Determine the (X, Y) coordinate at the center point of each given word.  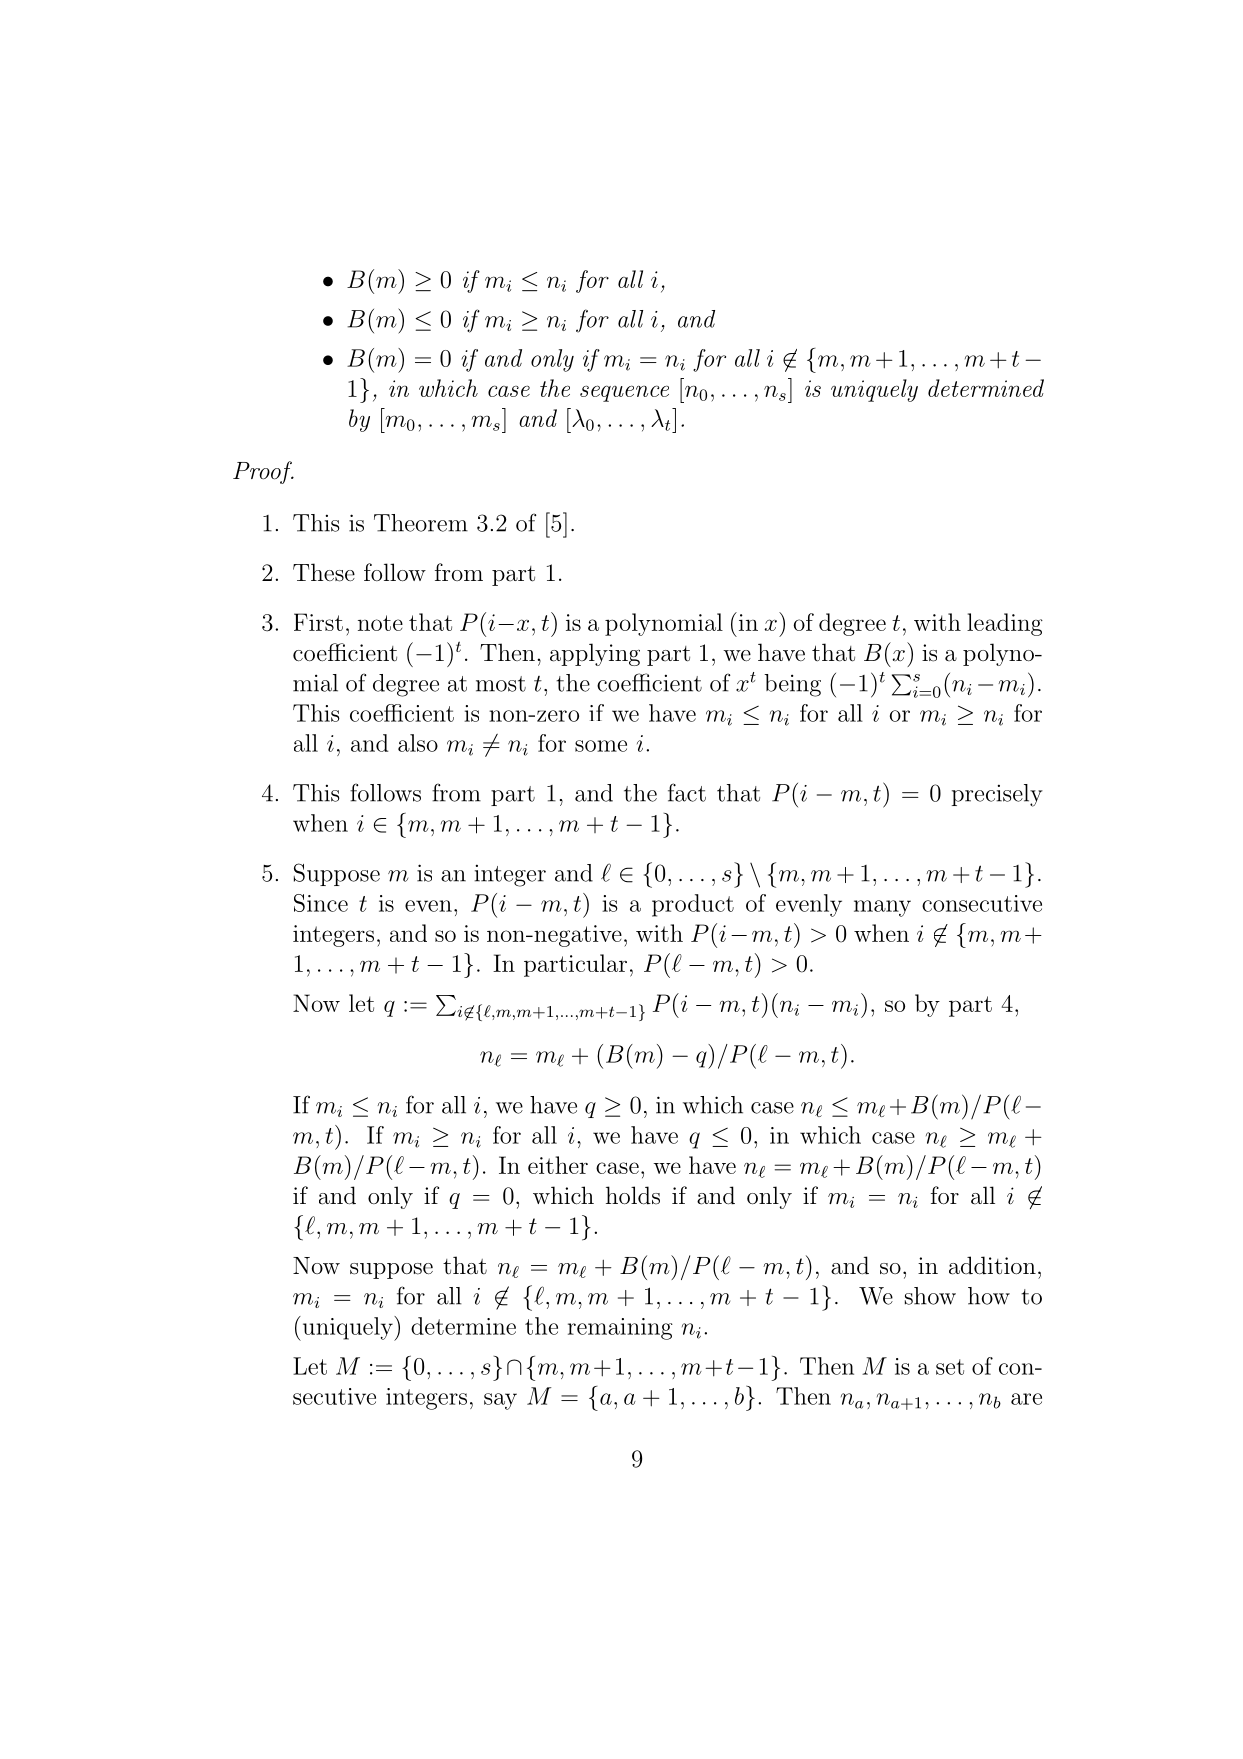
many (882, 908)
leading (1005, 624)
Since (321, 903)
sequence (624, 393)
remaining (620, 1329)
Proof (263, 472)
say (500, 1401)
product (693, 905)
